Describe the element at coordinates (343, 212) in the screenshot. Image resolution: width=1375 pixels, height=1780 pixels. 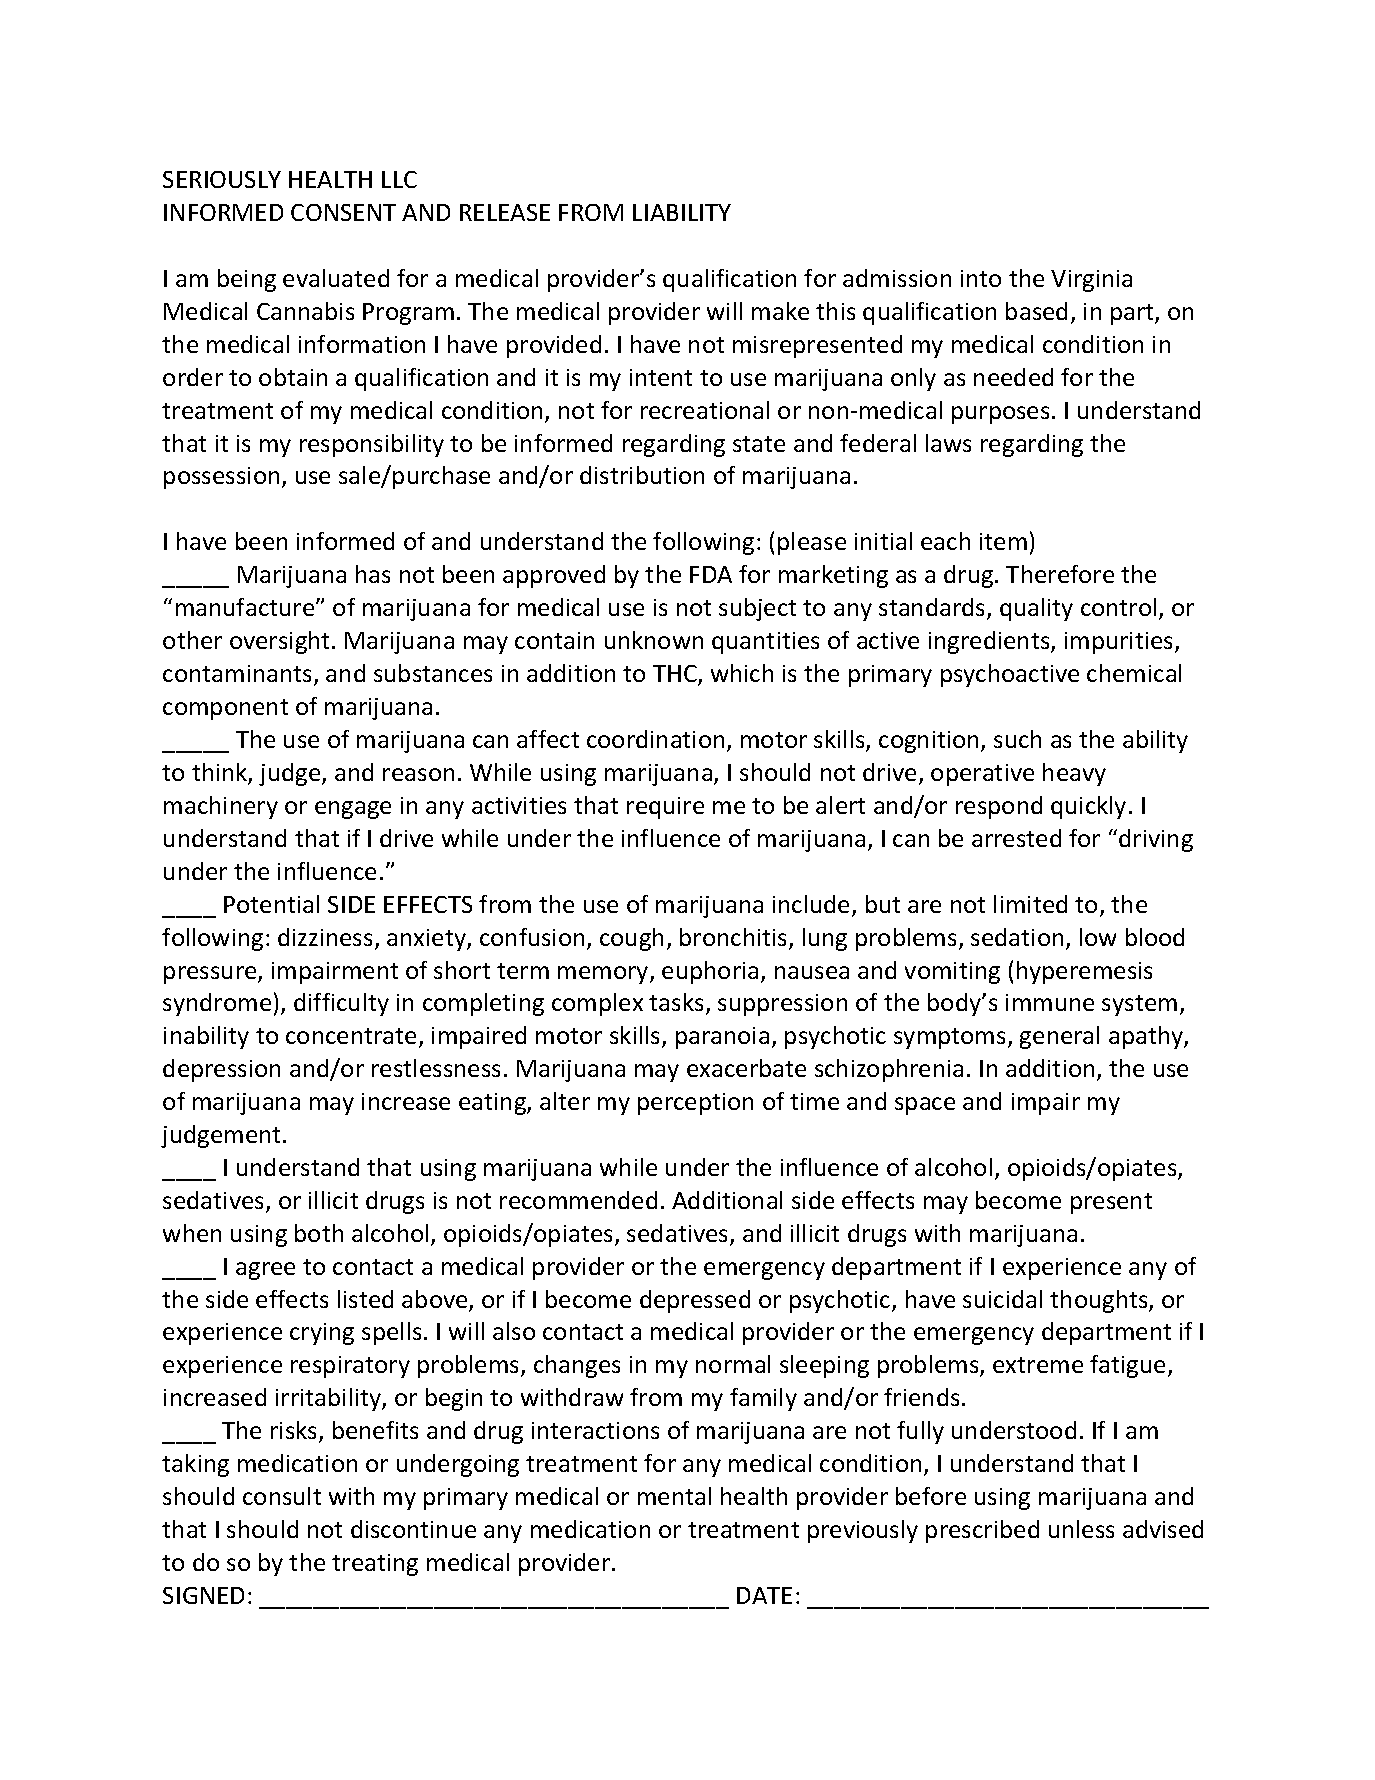
I see `CONSENT` at that location.
